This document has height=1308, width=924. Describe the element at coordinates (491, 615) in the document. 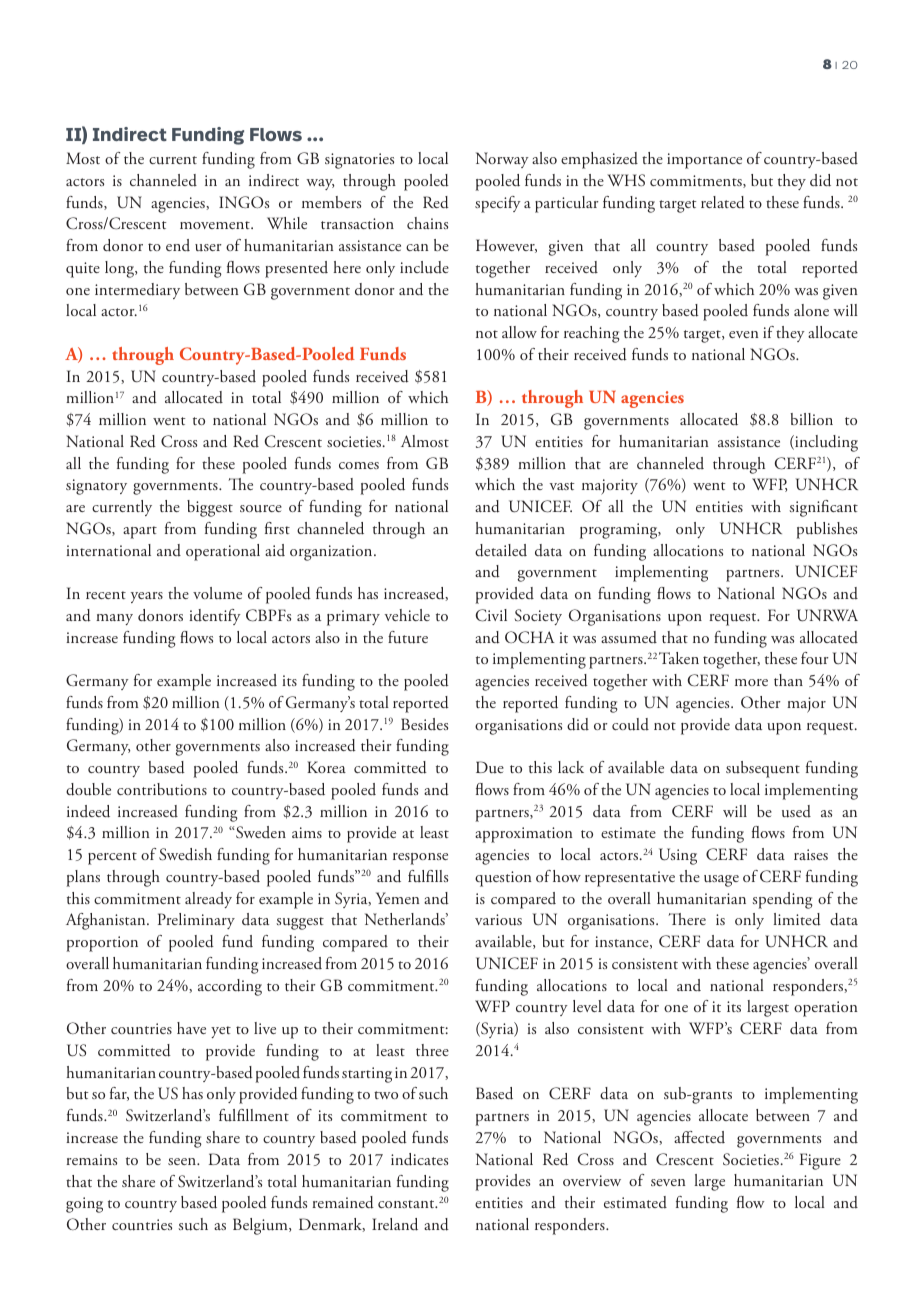

I see `Civil` at that location.
